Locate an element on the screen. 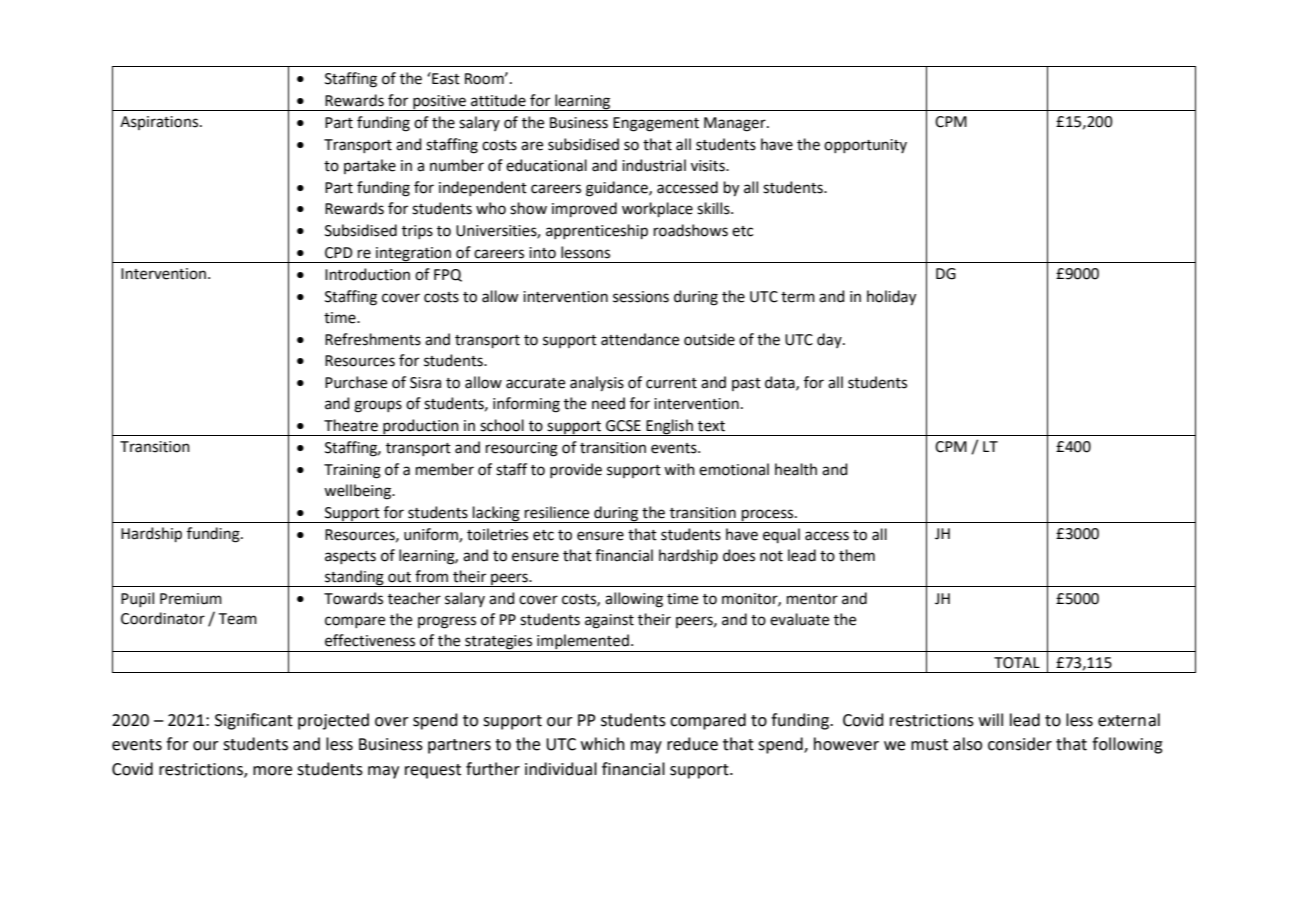  health is located at coordinates (796, 469).
